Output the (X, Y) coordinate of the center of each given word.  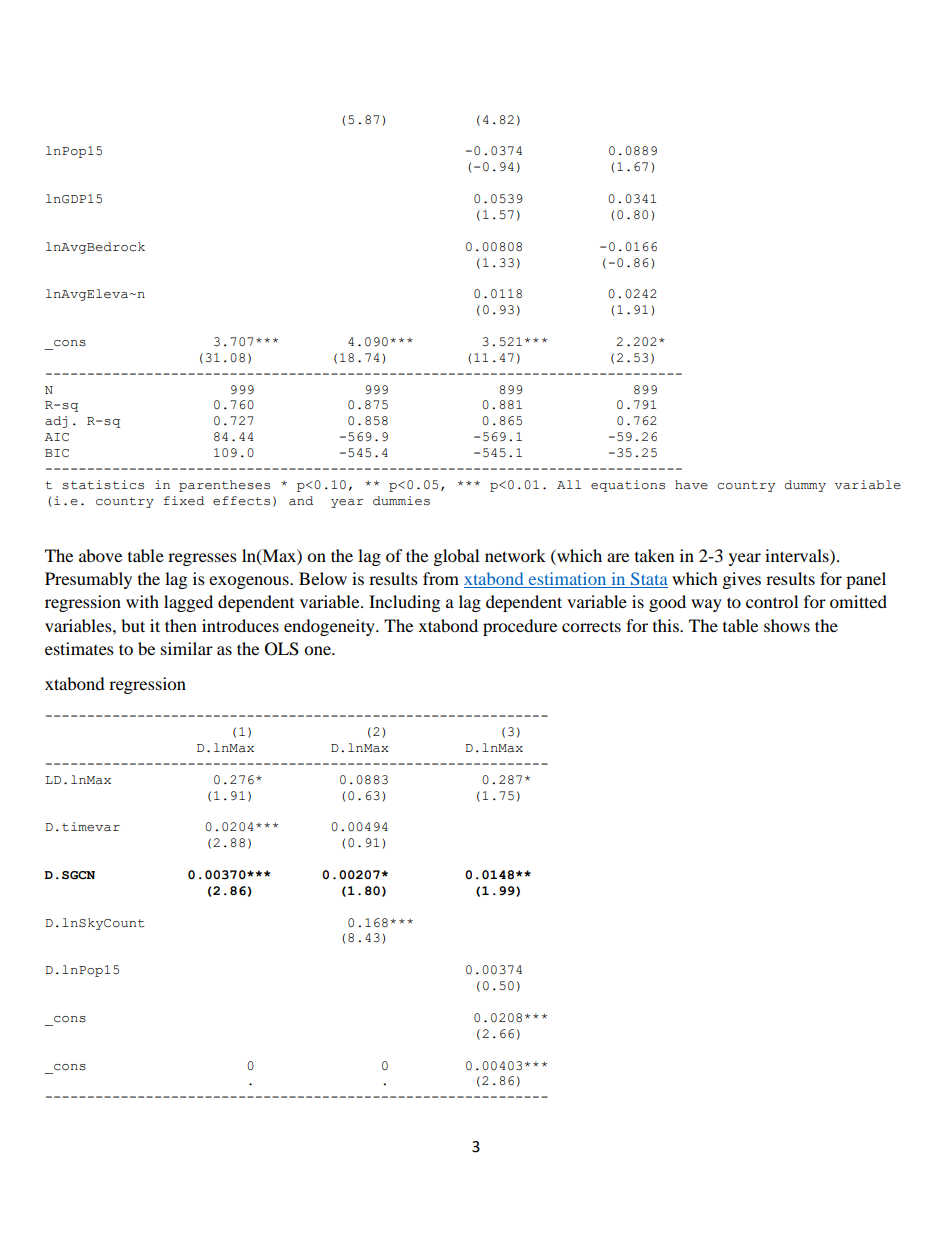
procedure (520, 627)
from (441, 578)
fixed (184, 501)
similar (187, 648)
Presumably (88, 580)
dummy (805, 486)
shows (787, 625)
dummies (401, 501)
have (691, 485)
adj (56, 422)
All (569, 484)
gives (742, 580)
